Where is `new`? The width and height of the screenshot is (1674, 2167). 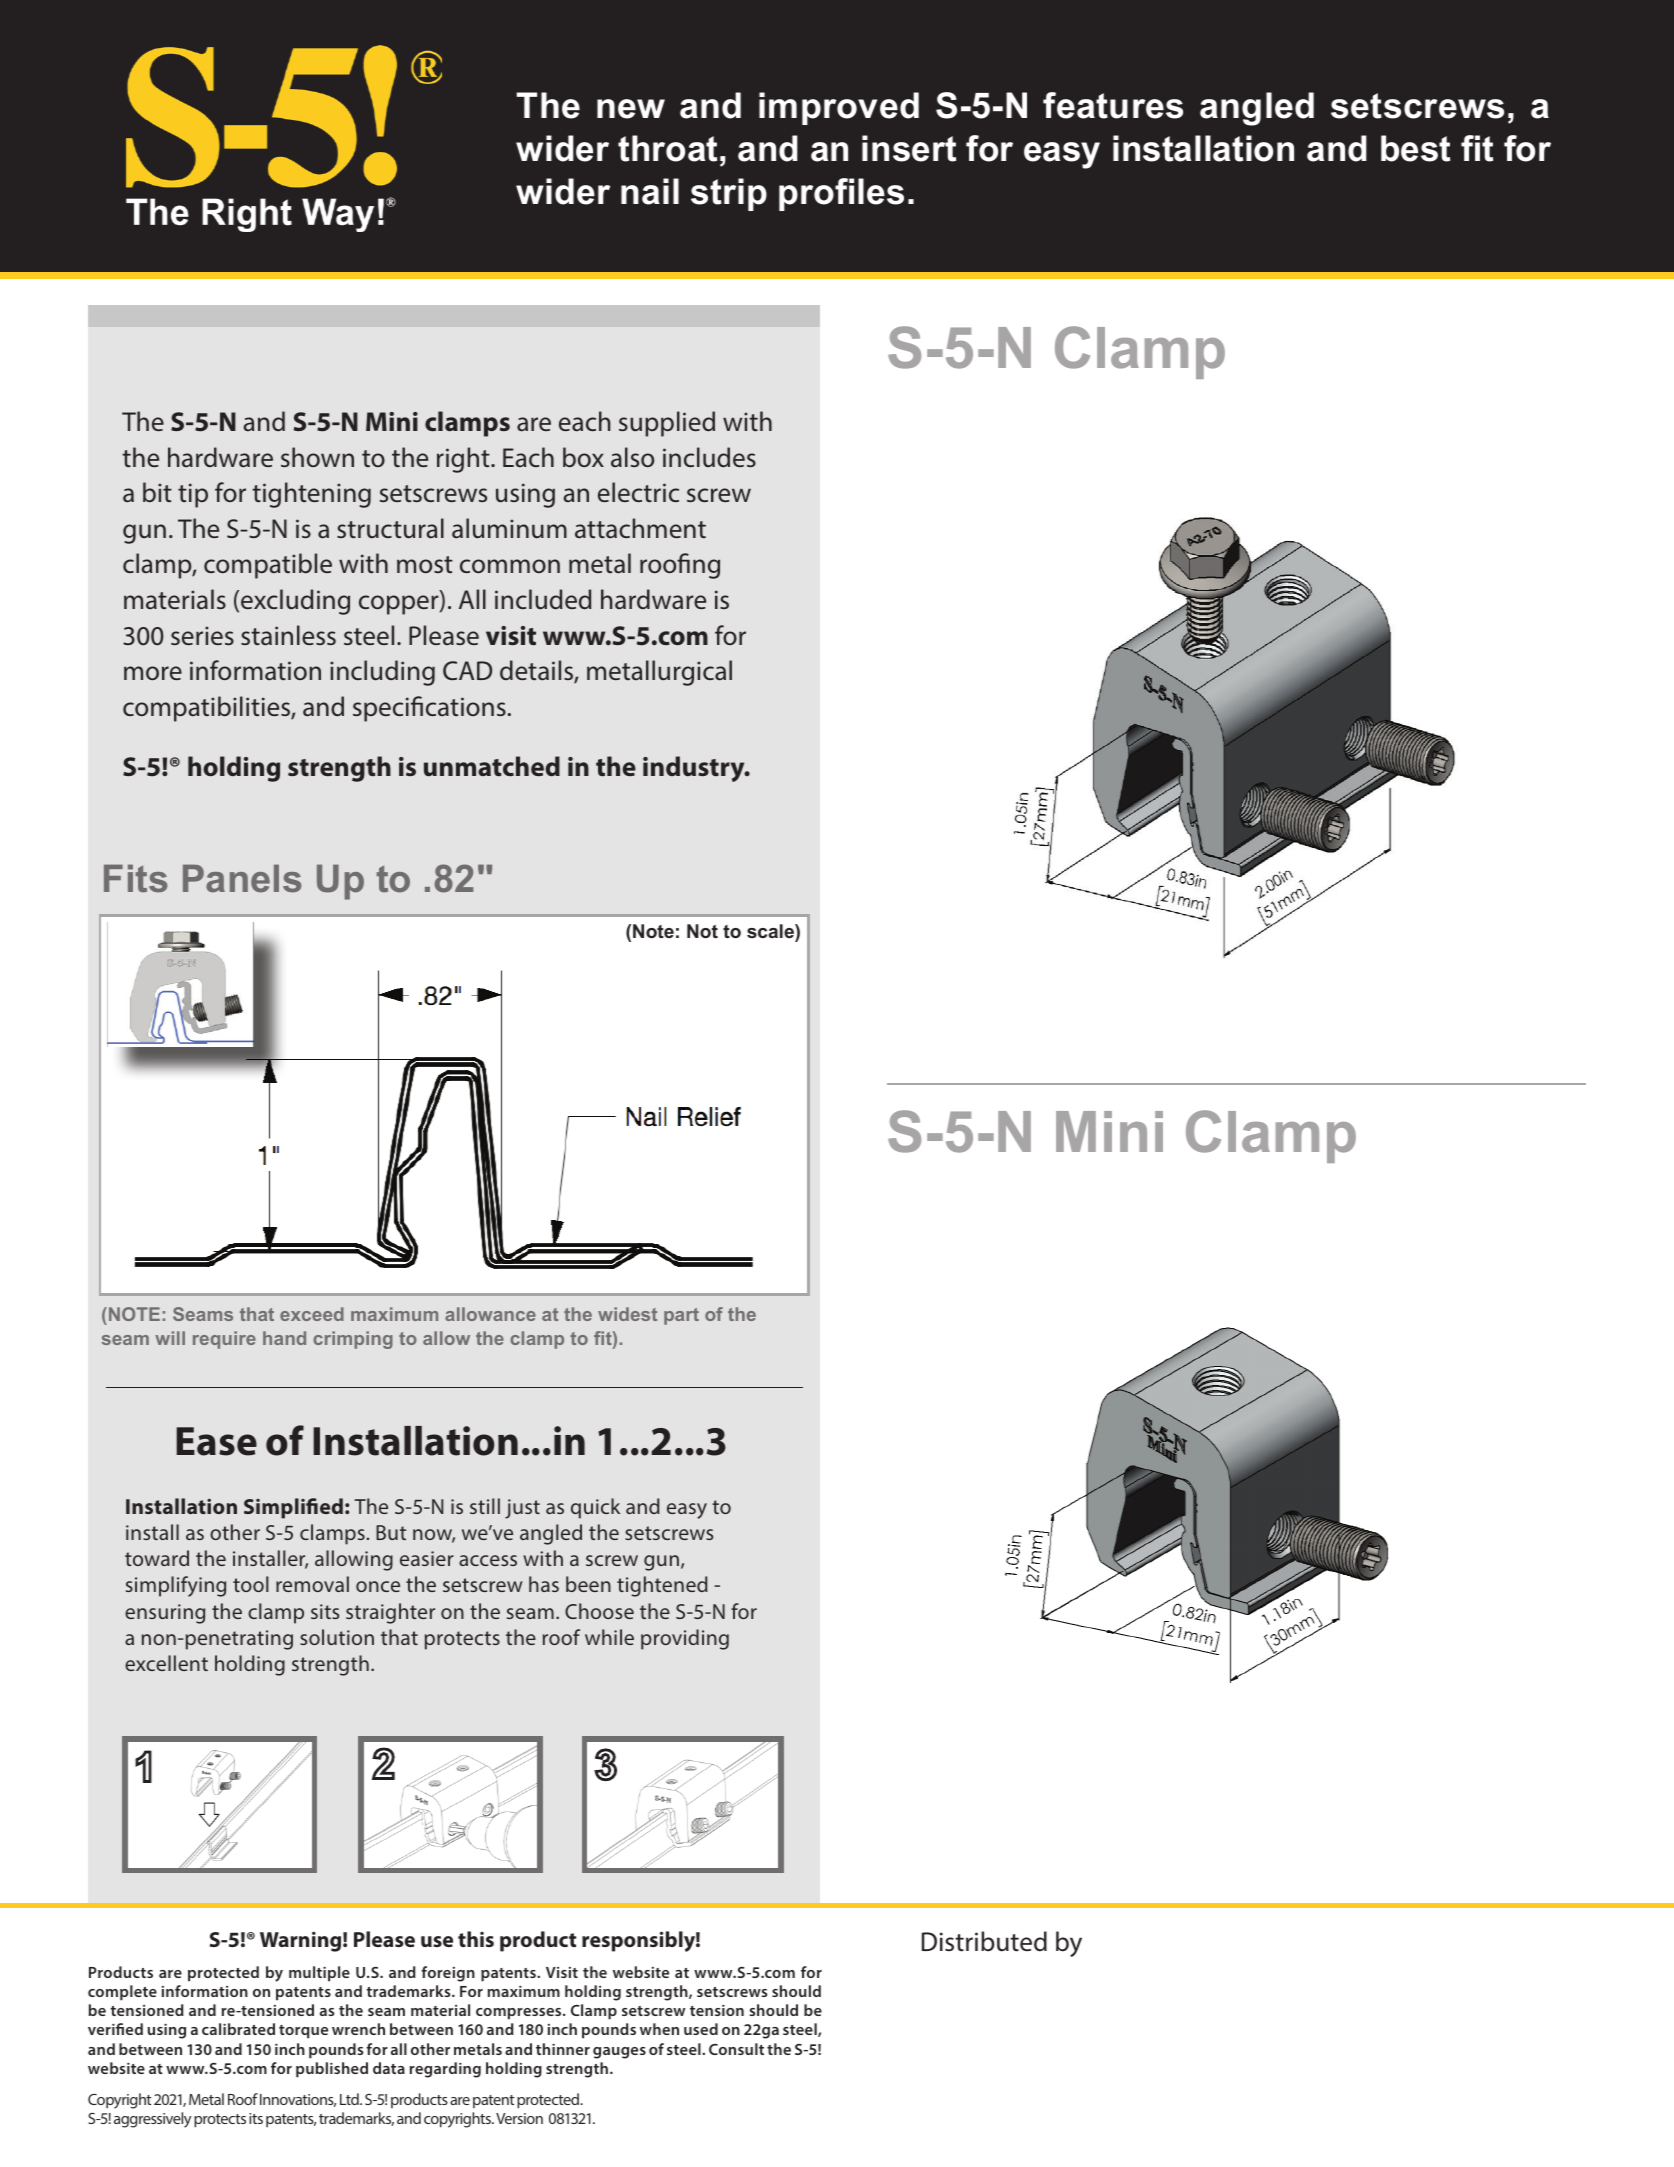
new is located at coordinates (631, 109).
